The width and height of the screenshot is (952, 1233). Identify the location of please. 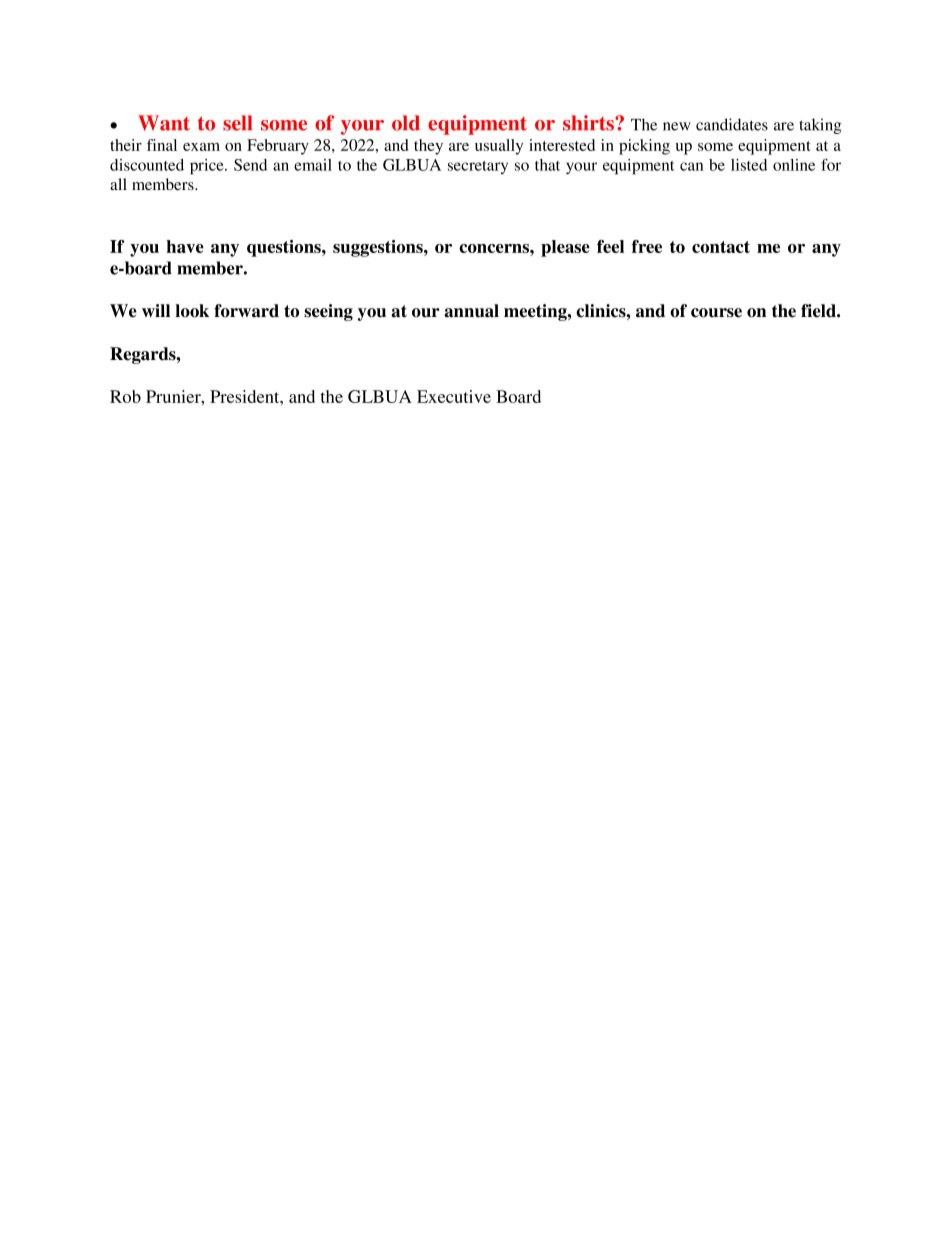
(565, 248).
